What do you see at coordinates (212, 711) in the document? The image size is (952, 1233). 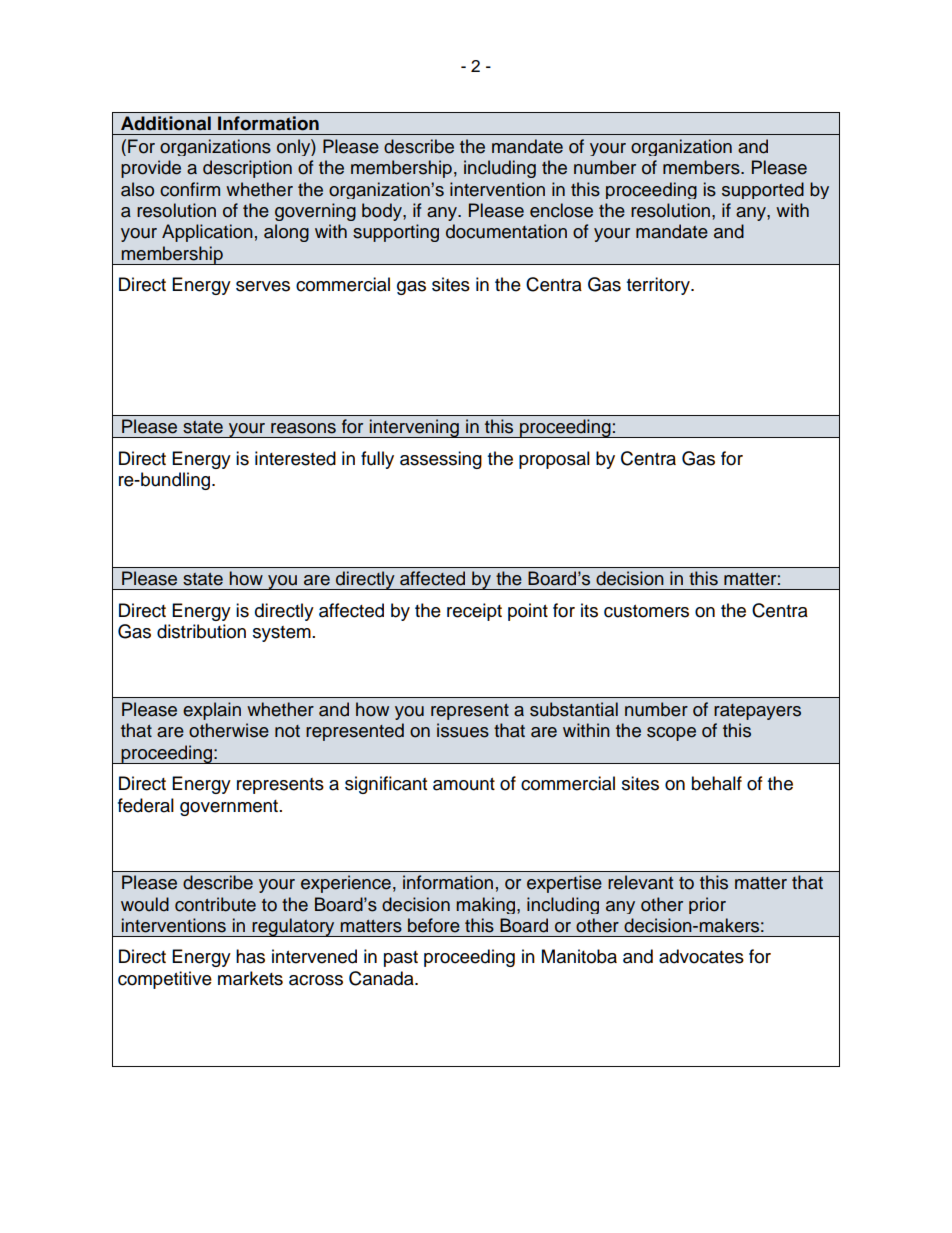 I see `explain` at bounding box center [212, 711].
